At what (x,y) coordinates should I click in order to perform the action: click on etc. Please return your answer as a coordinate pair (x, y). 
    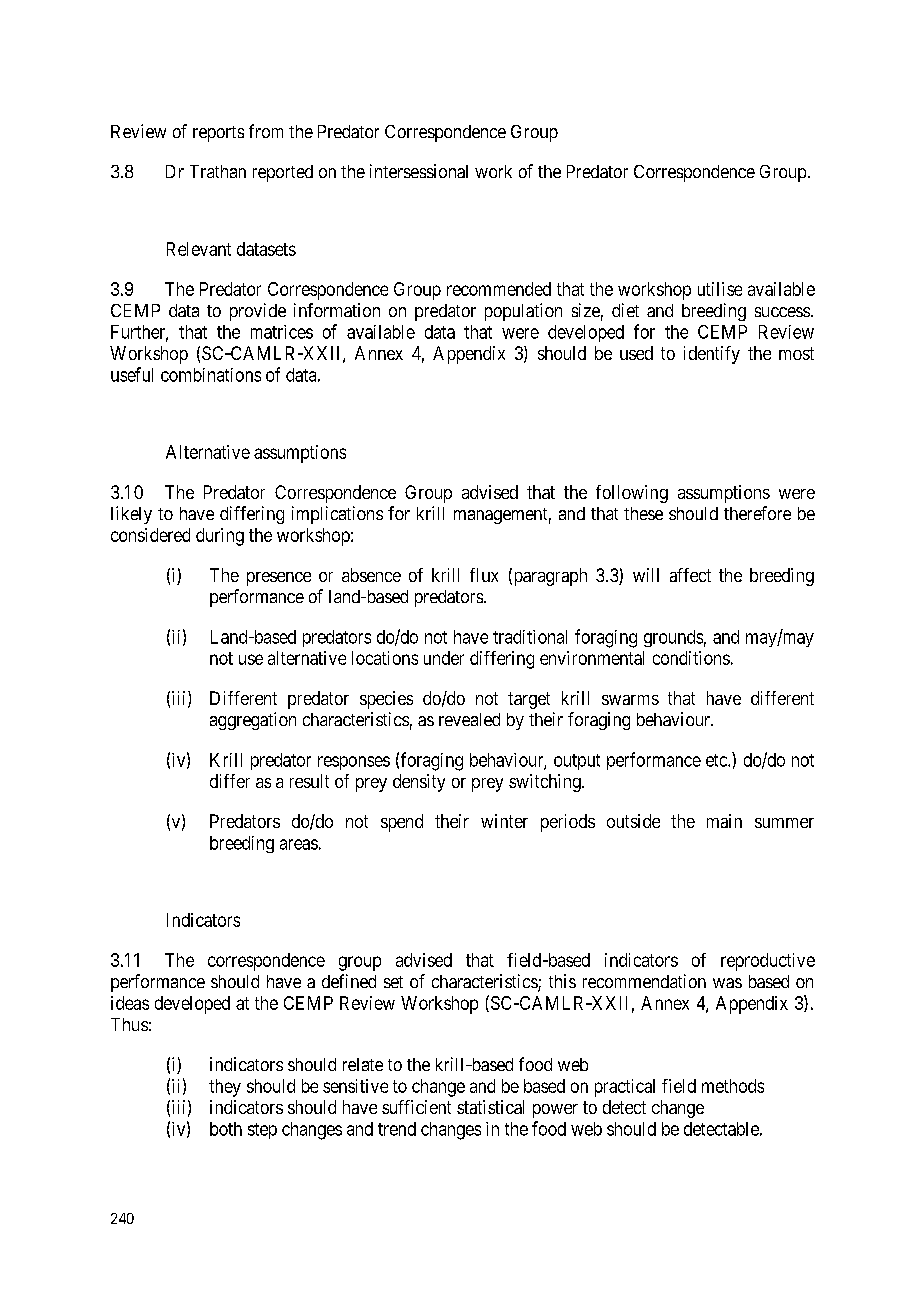
    Looking at the image, I should click on (717, 760).
